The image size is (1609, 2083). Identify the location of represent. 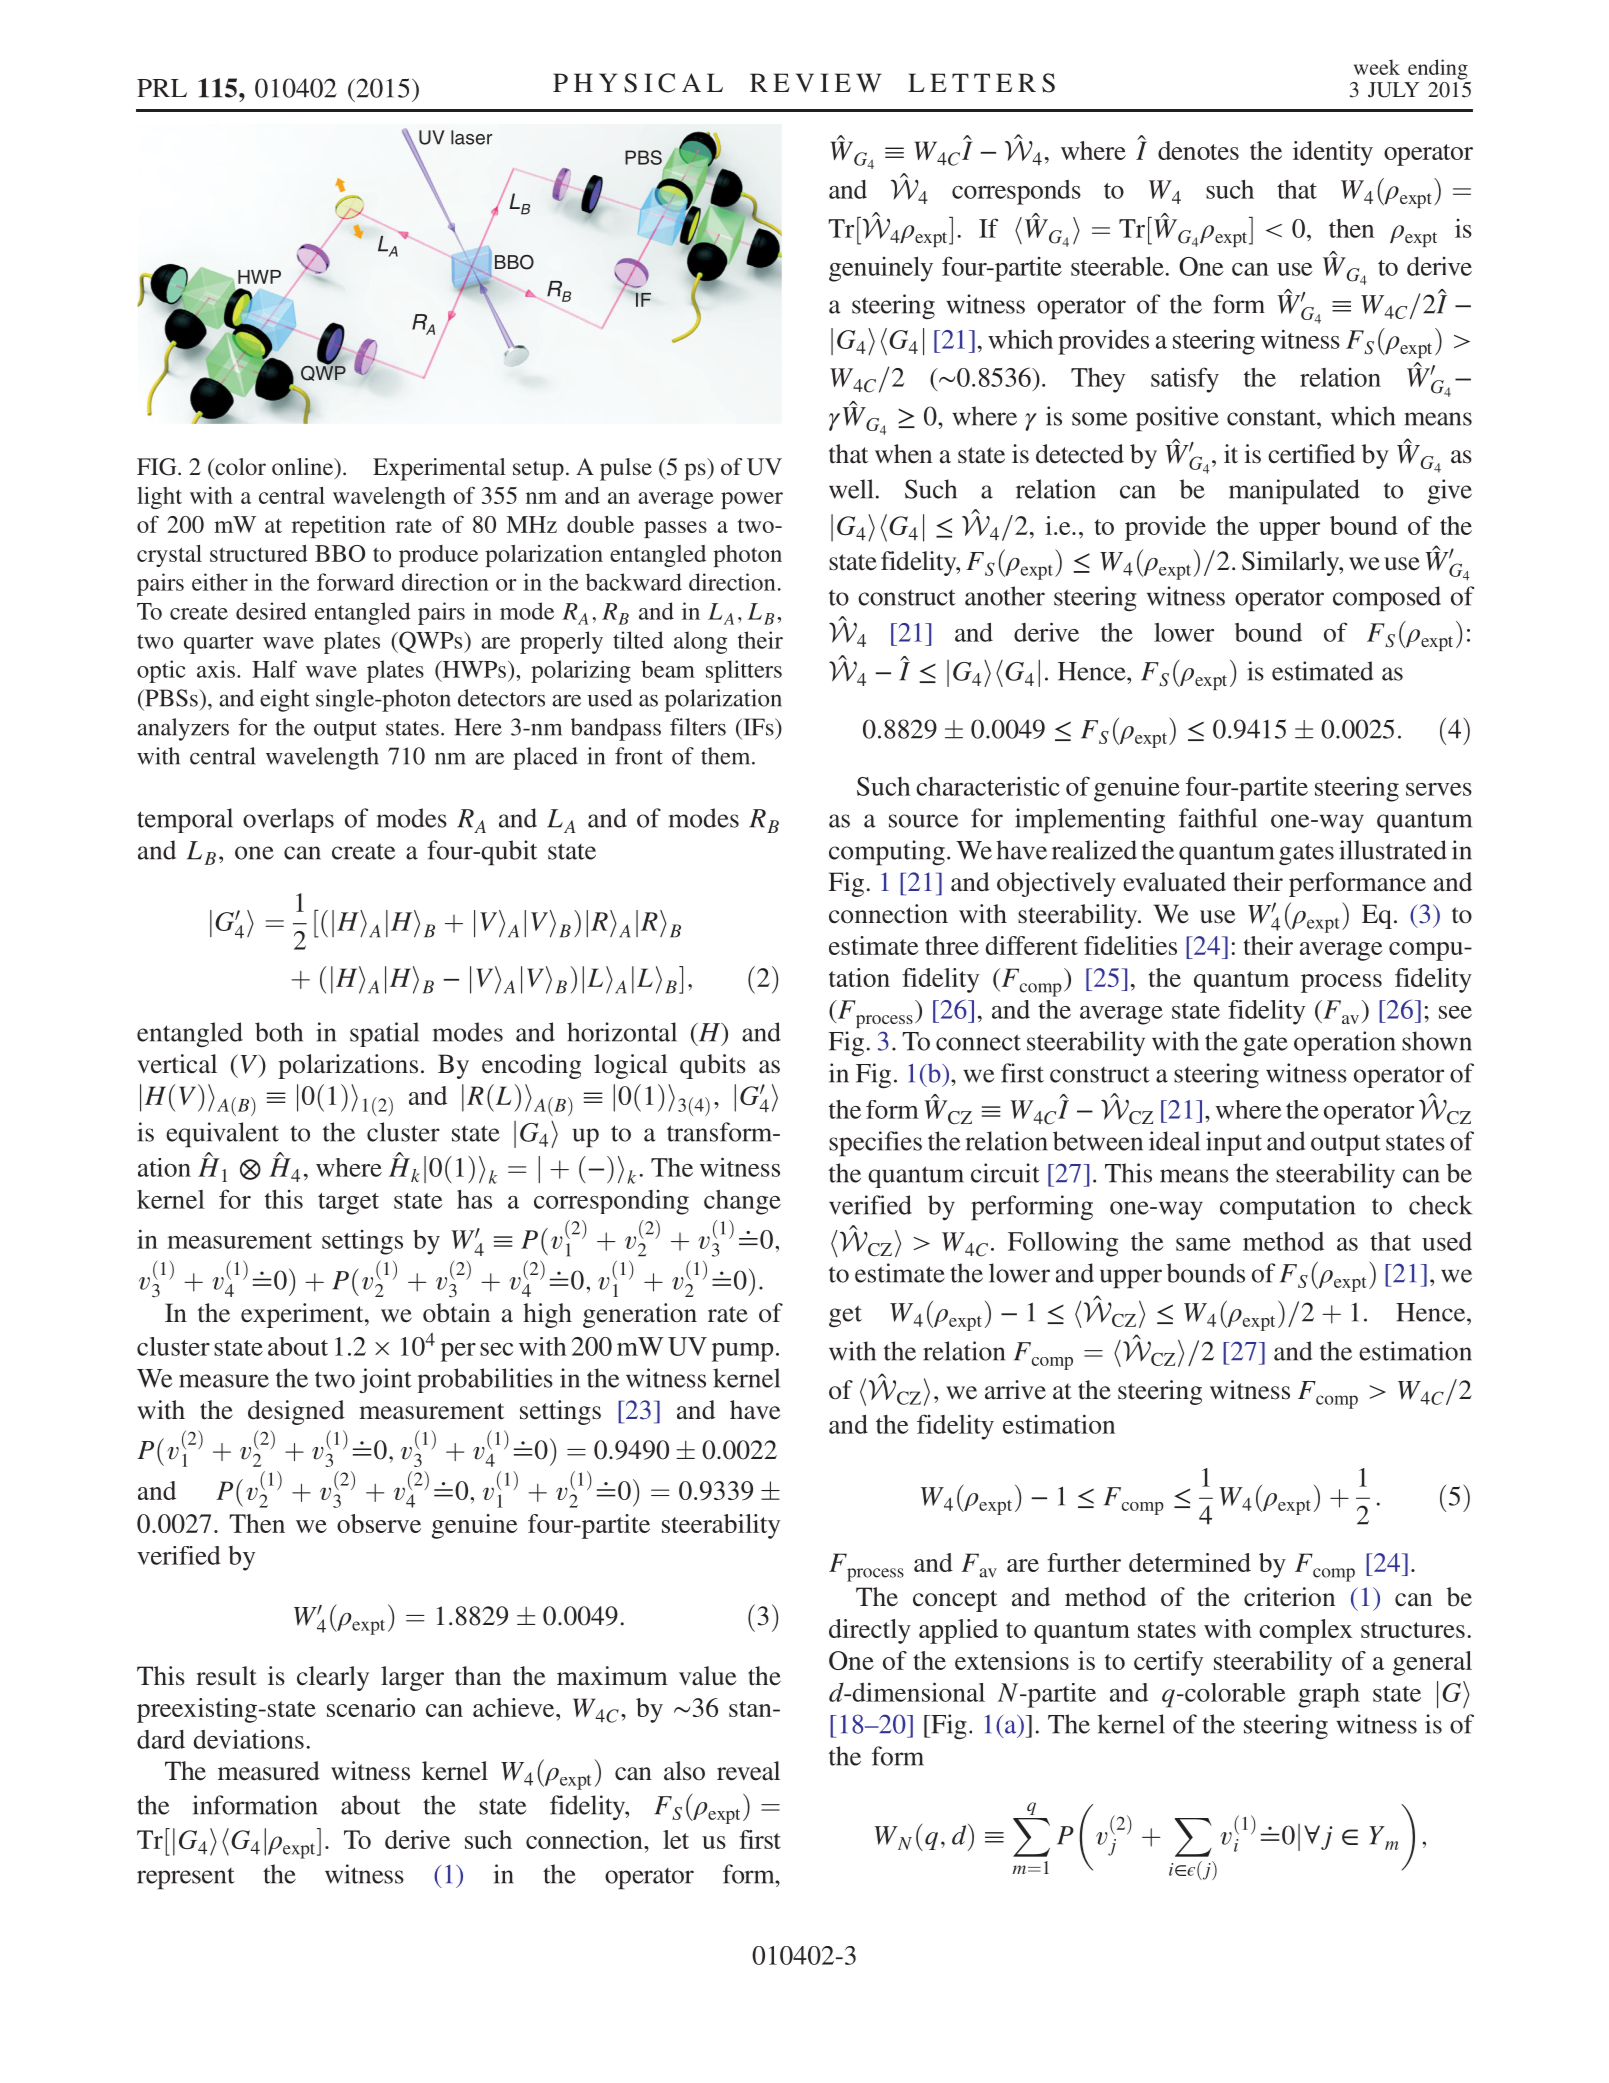
(186, 1879).
